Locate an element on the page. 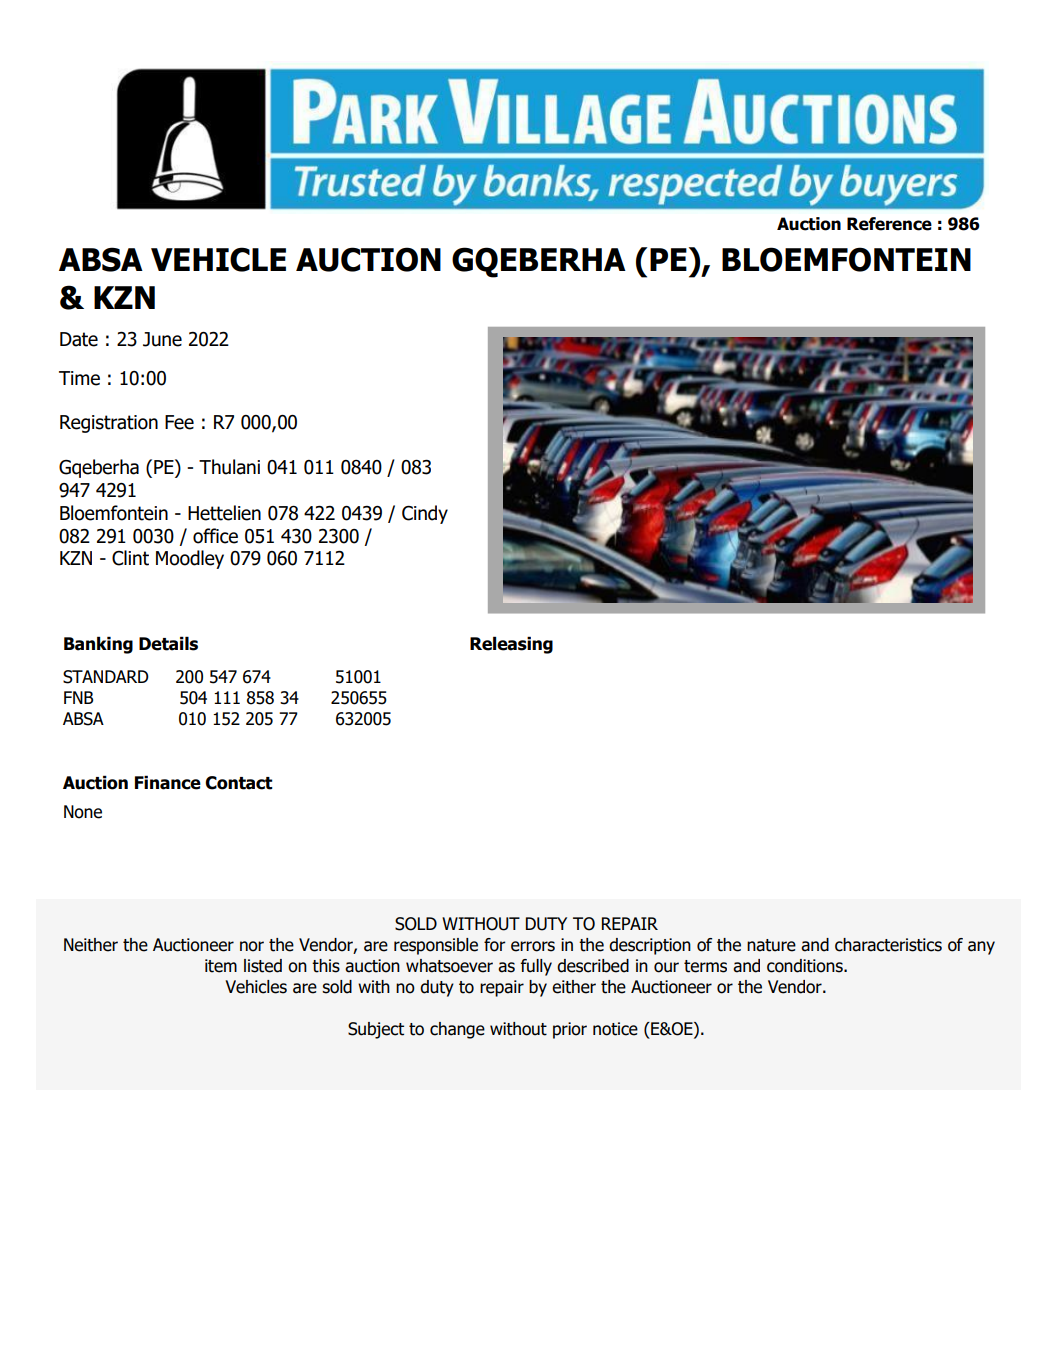 This page has width=1053, height=1362. Clint is located at coordinates (130, 558).
